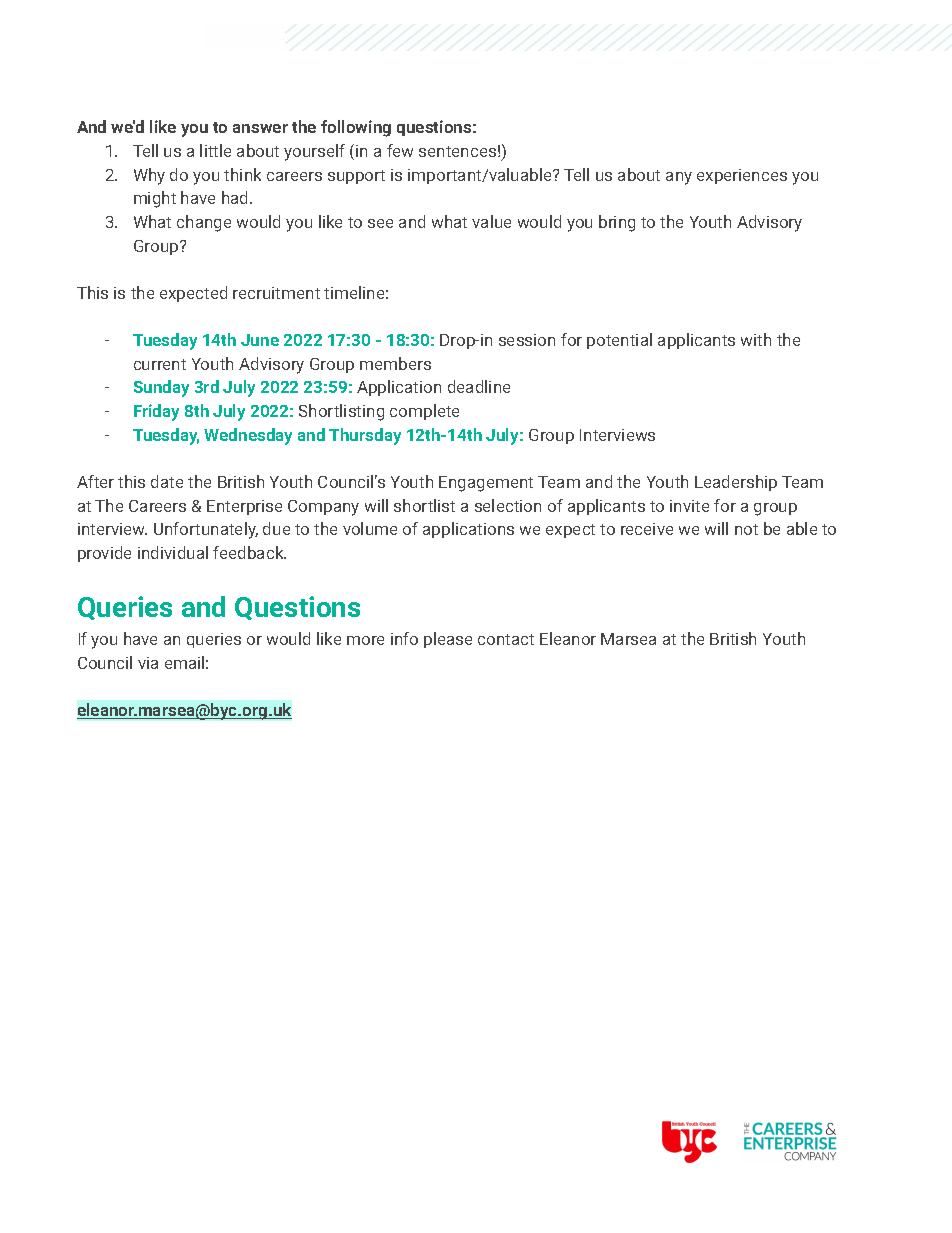 The image size is (952, 1233). I want to click on see, so click(380, 223).
